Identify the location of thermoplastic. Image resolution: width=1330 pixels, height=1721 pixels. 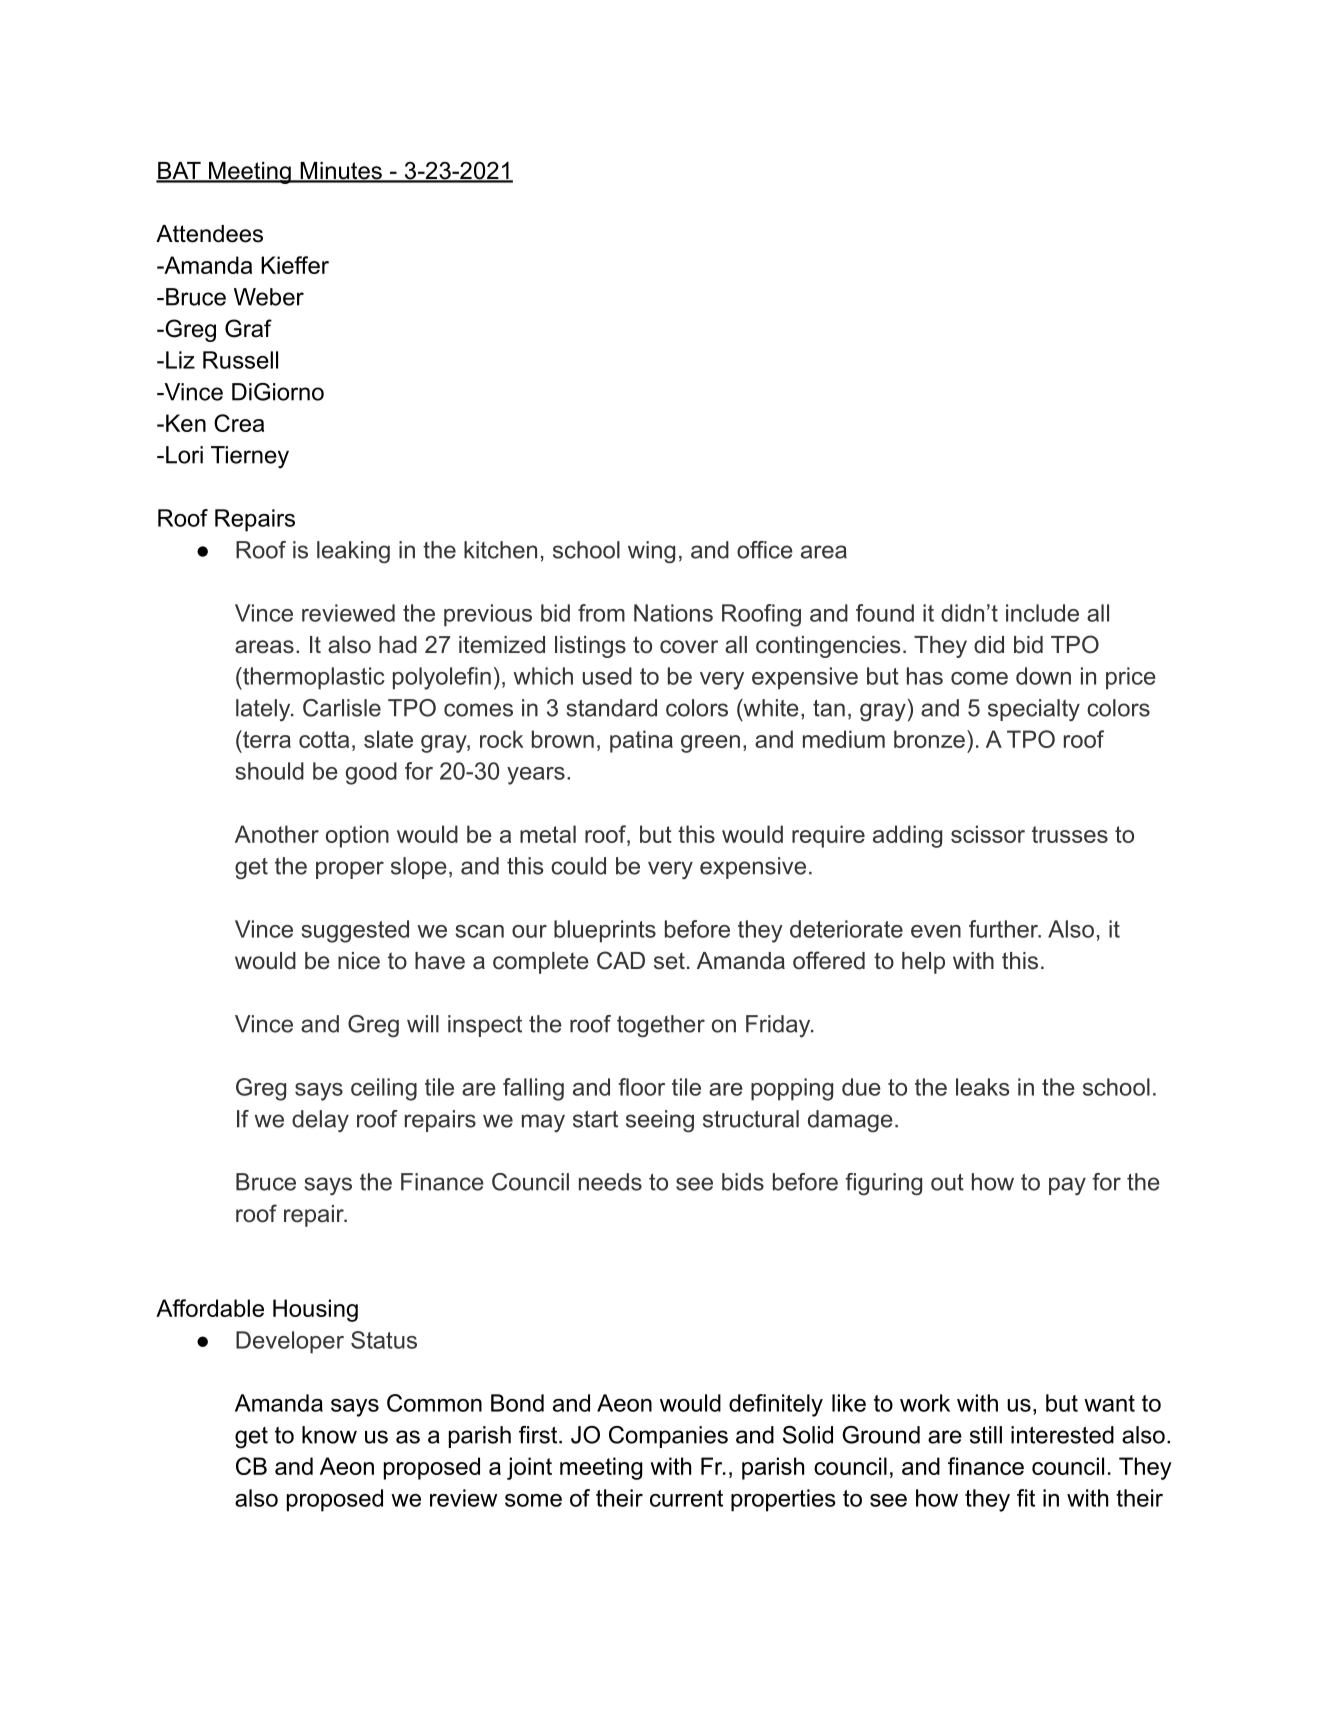
(313, 678).
